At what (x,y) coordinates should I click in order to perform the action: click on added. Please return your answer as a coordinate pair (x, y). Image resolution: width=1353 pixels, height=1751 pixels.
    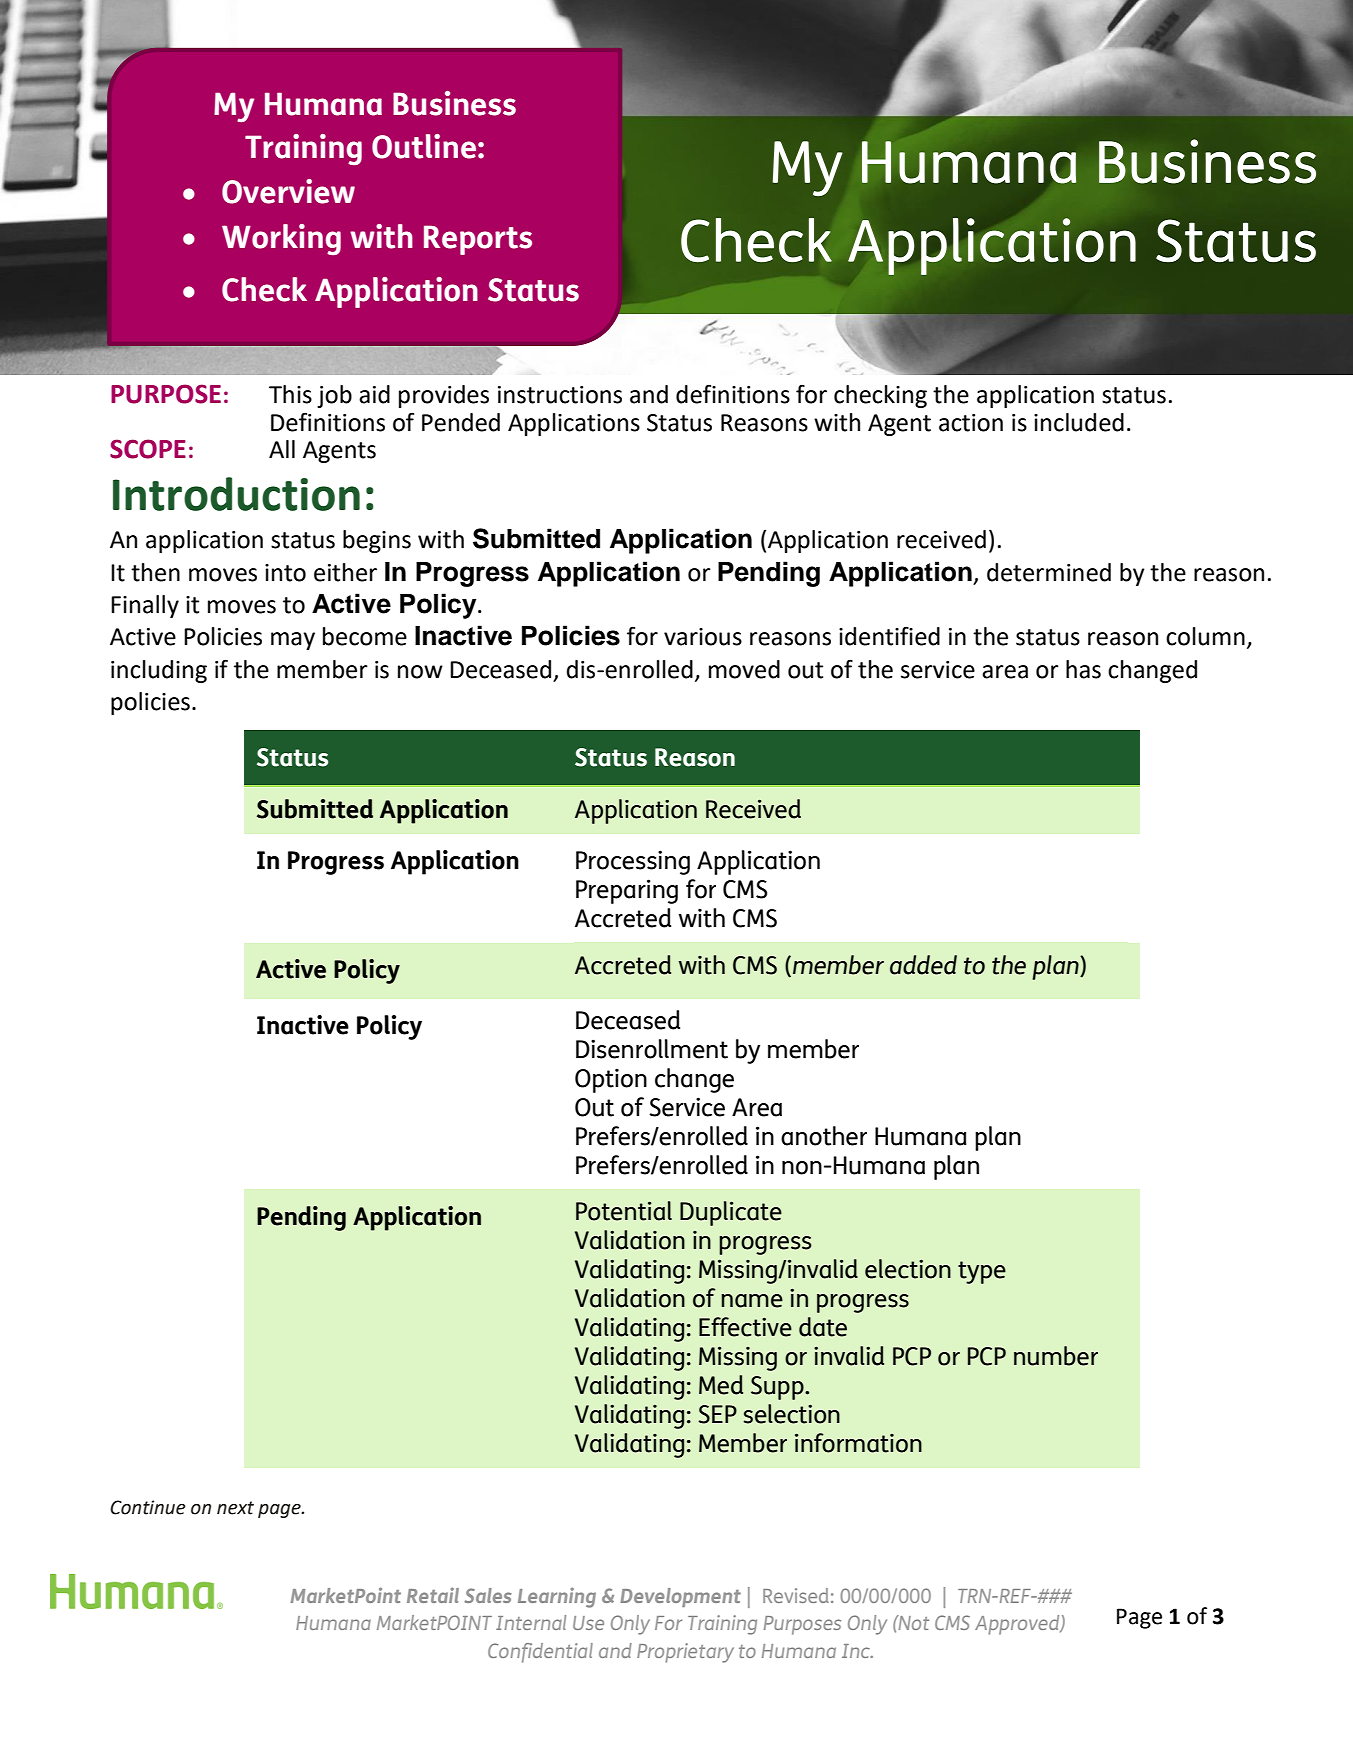
    Looking at the image, I should click on (923, 965).
